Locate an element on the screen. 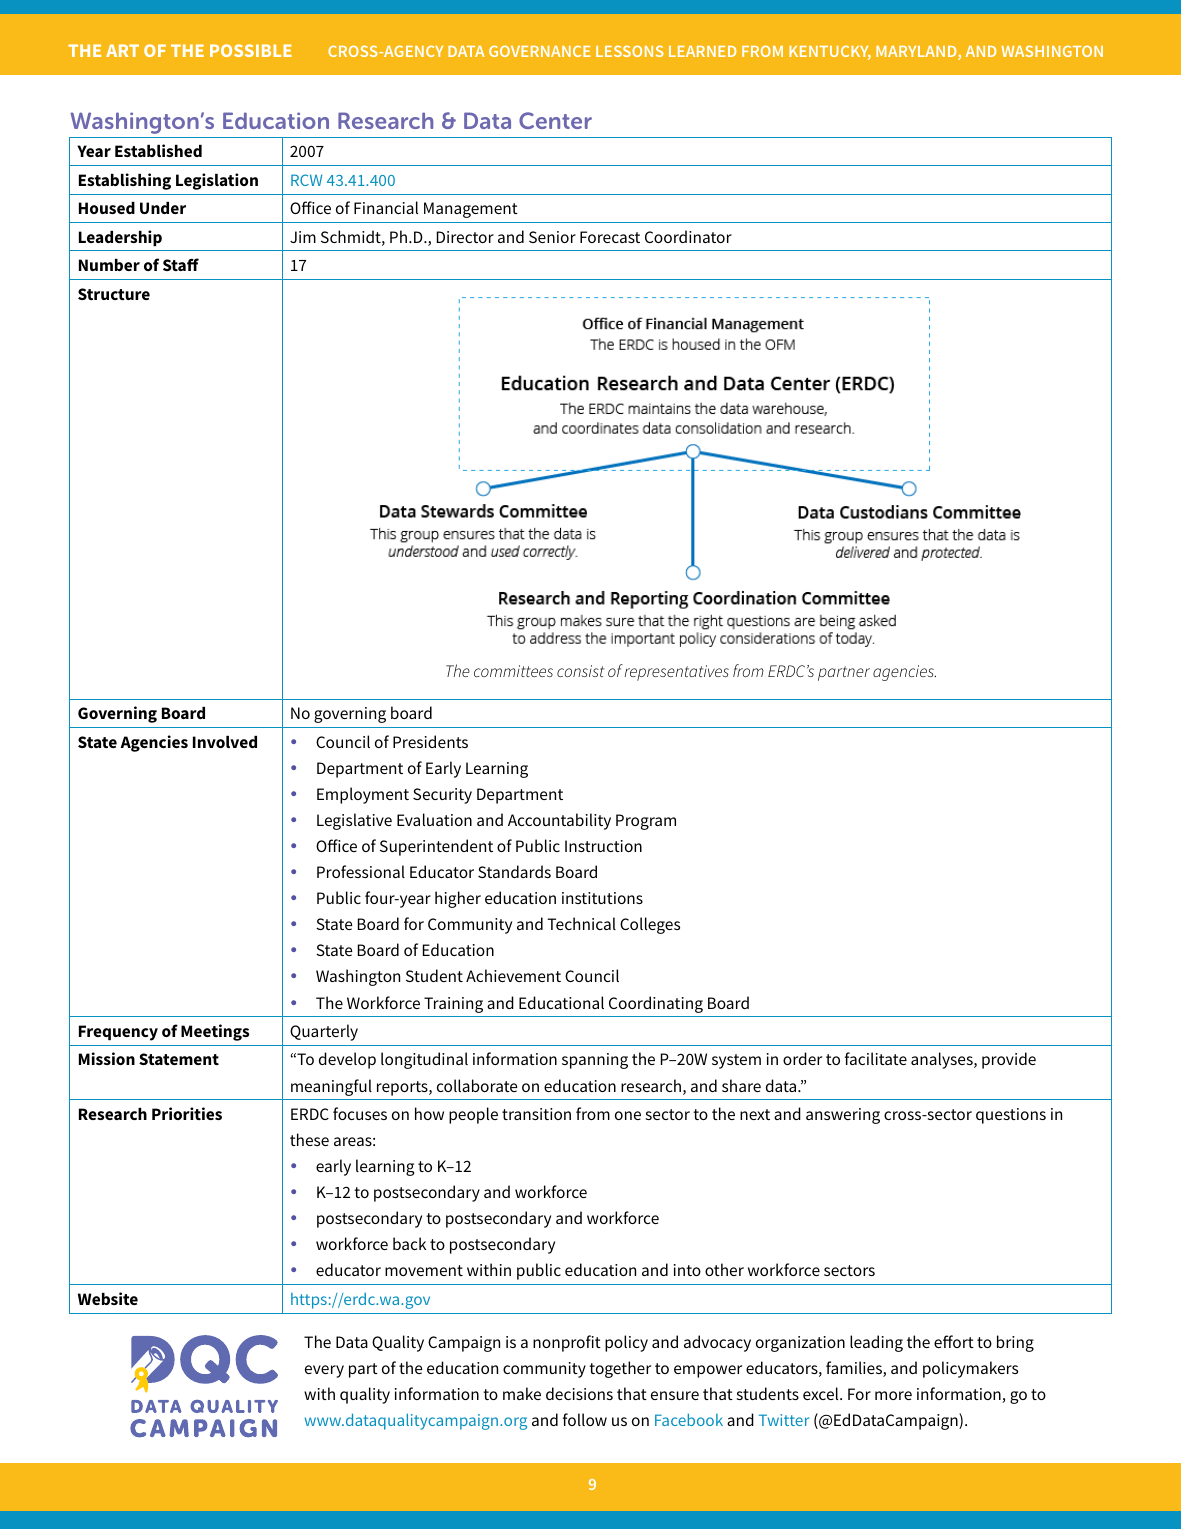 The width and height of the screenshot is (1181, 1529). every is located at coordinates (324, 1371).
